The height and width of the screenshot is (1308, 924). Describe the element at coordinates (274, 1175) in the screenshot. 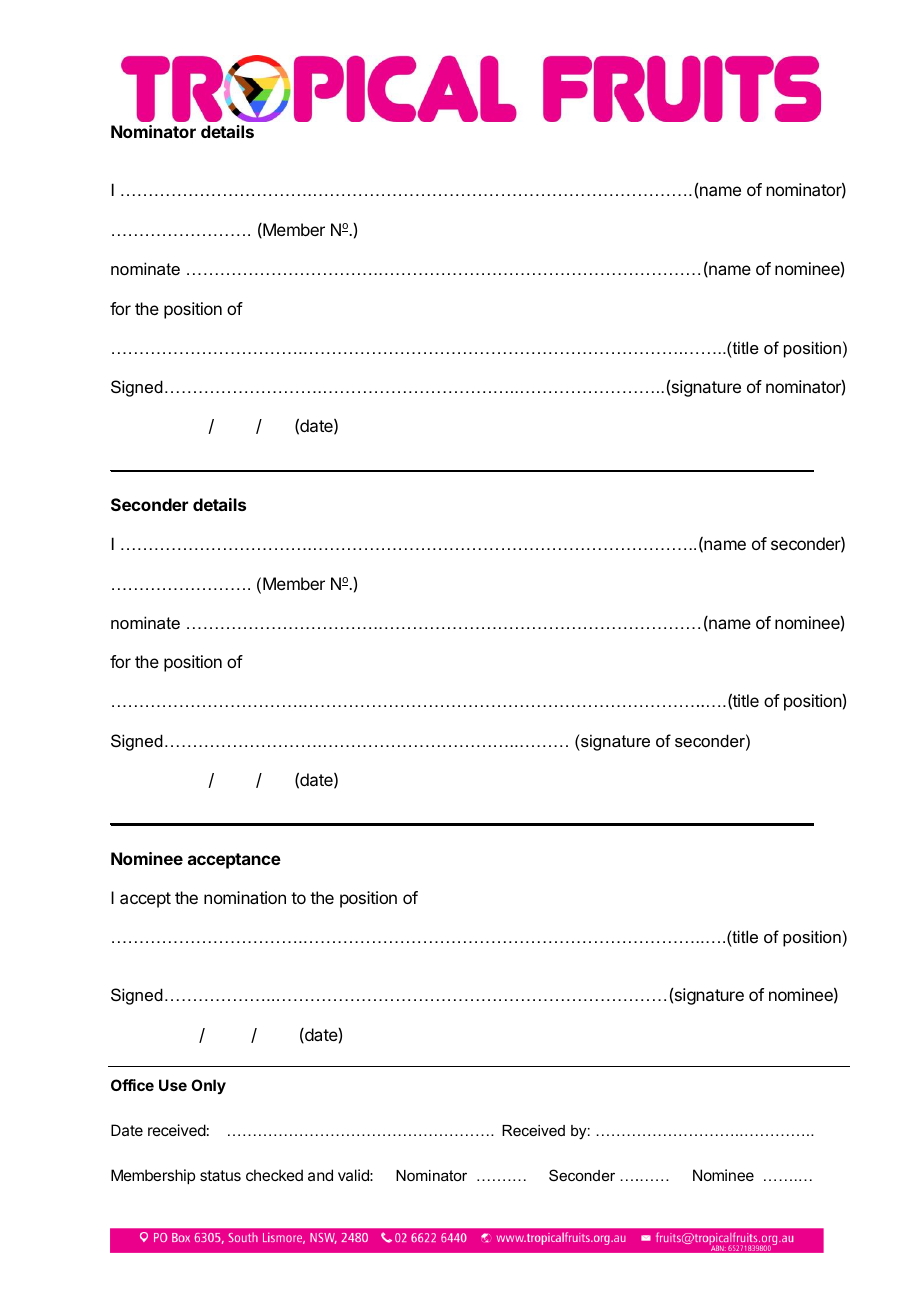

I see `checked` at that location.
